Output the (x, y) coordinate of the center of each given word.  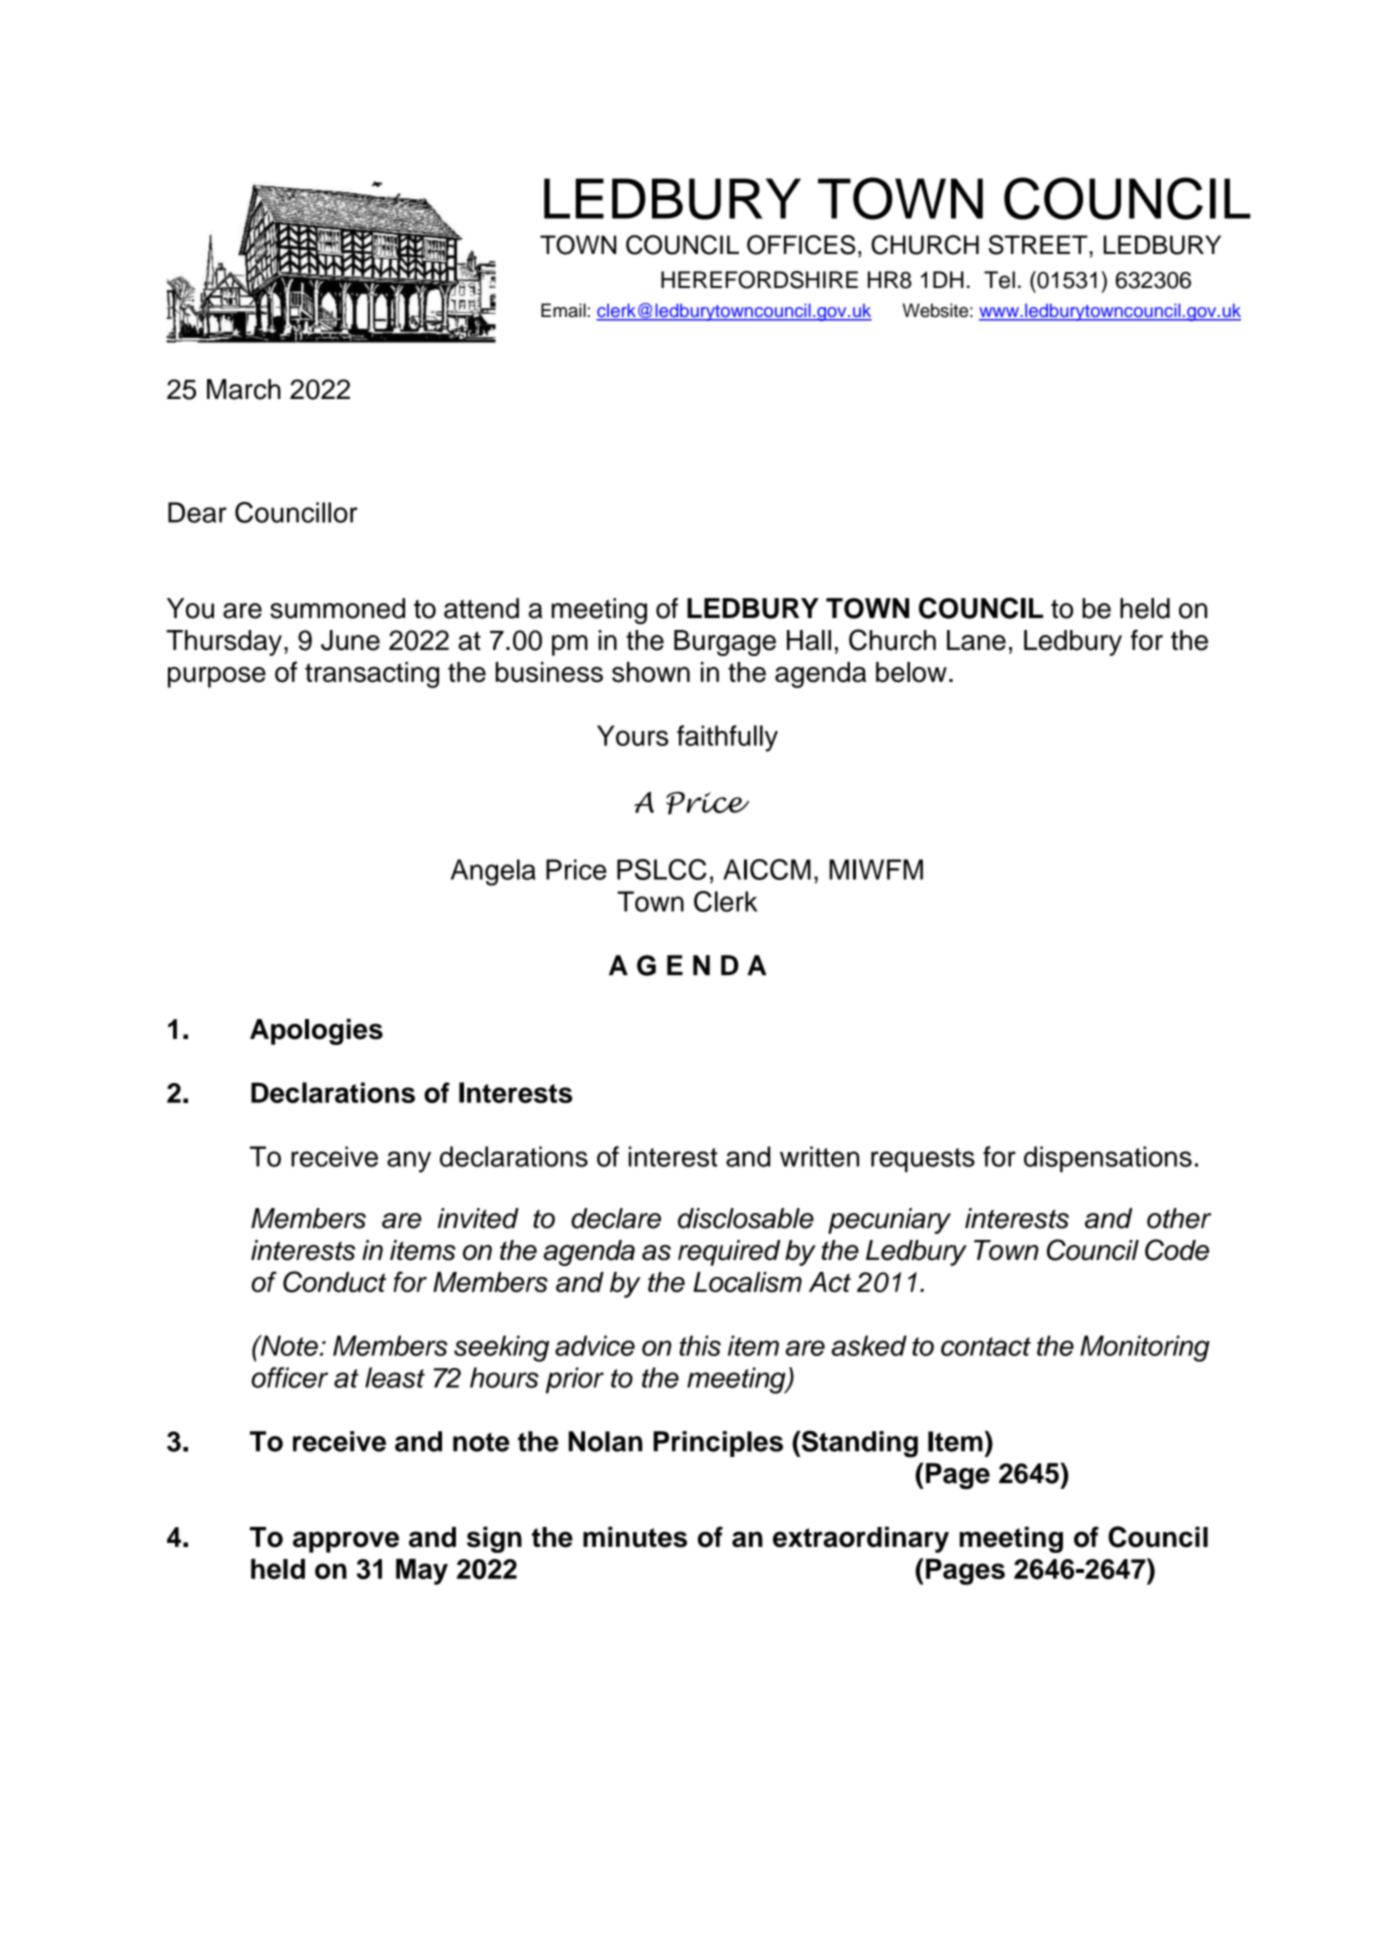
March (244, 389)
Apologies (316, 1032)
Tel (999, 280)
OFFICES (801, 245)
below (911, 672)
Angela (493, 872)
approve (346, 1542)
